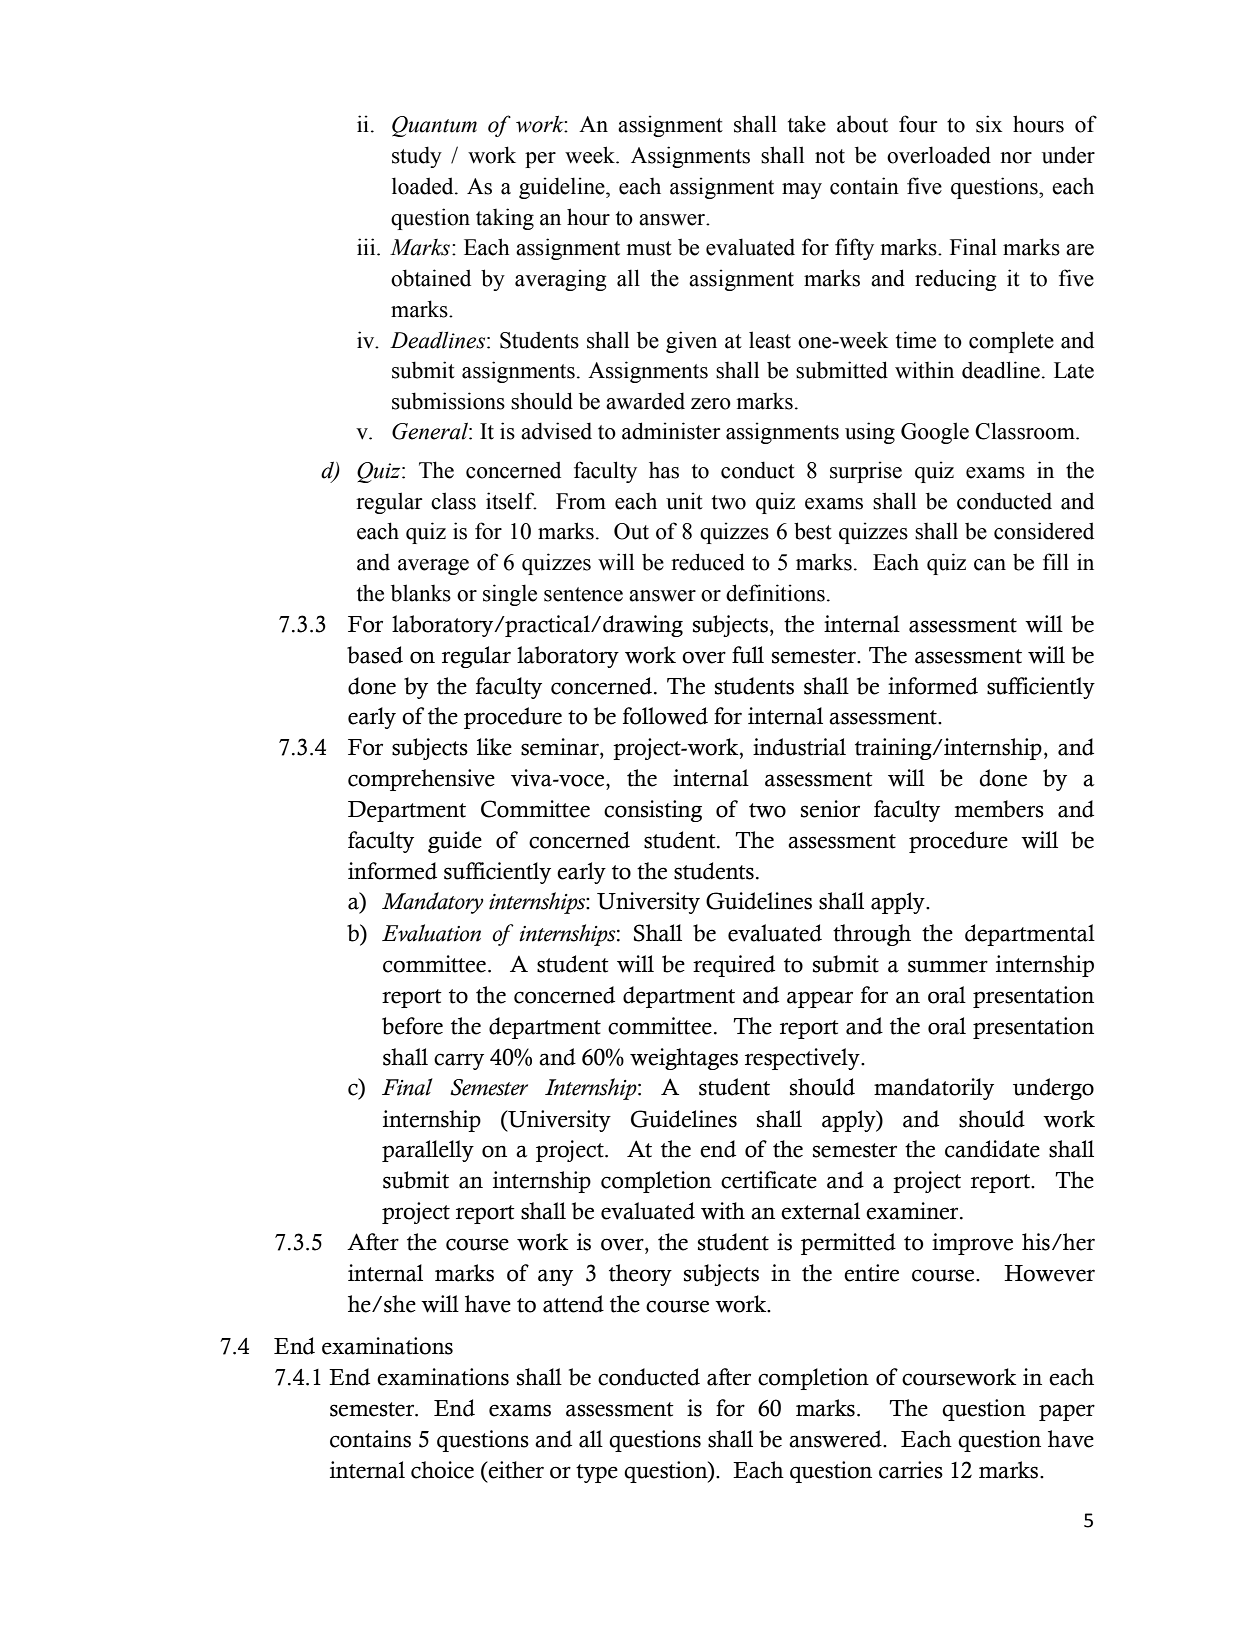 Image resolution: width=1258 pixels, height=1628 pixels. What do you see at coordinates (412, 1026) in the document?
I see `before` at bounding box center [412, 1026].
